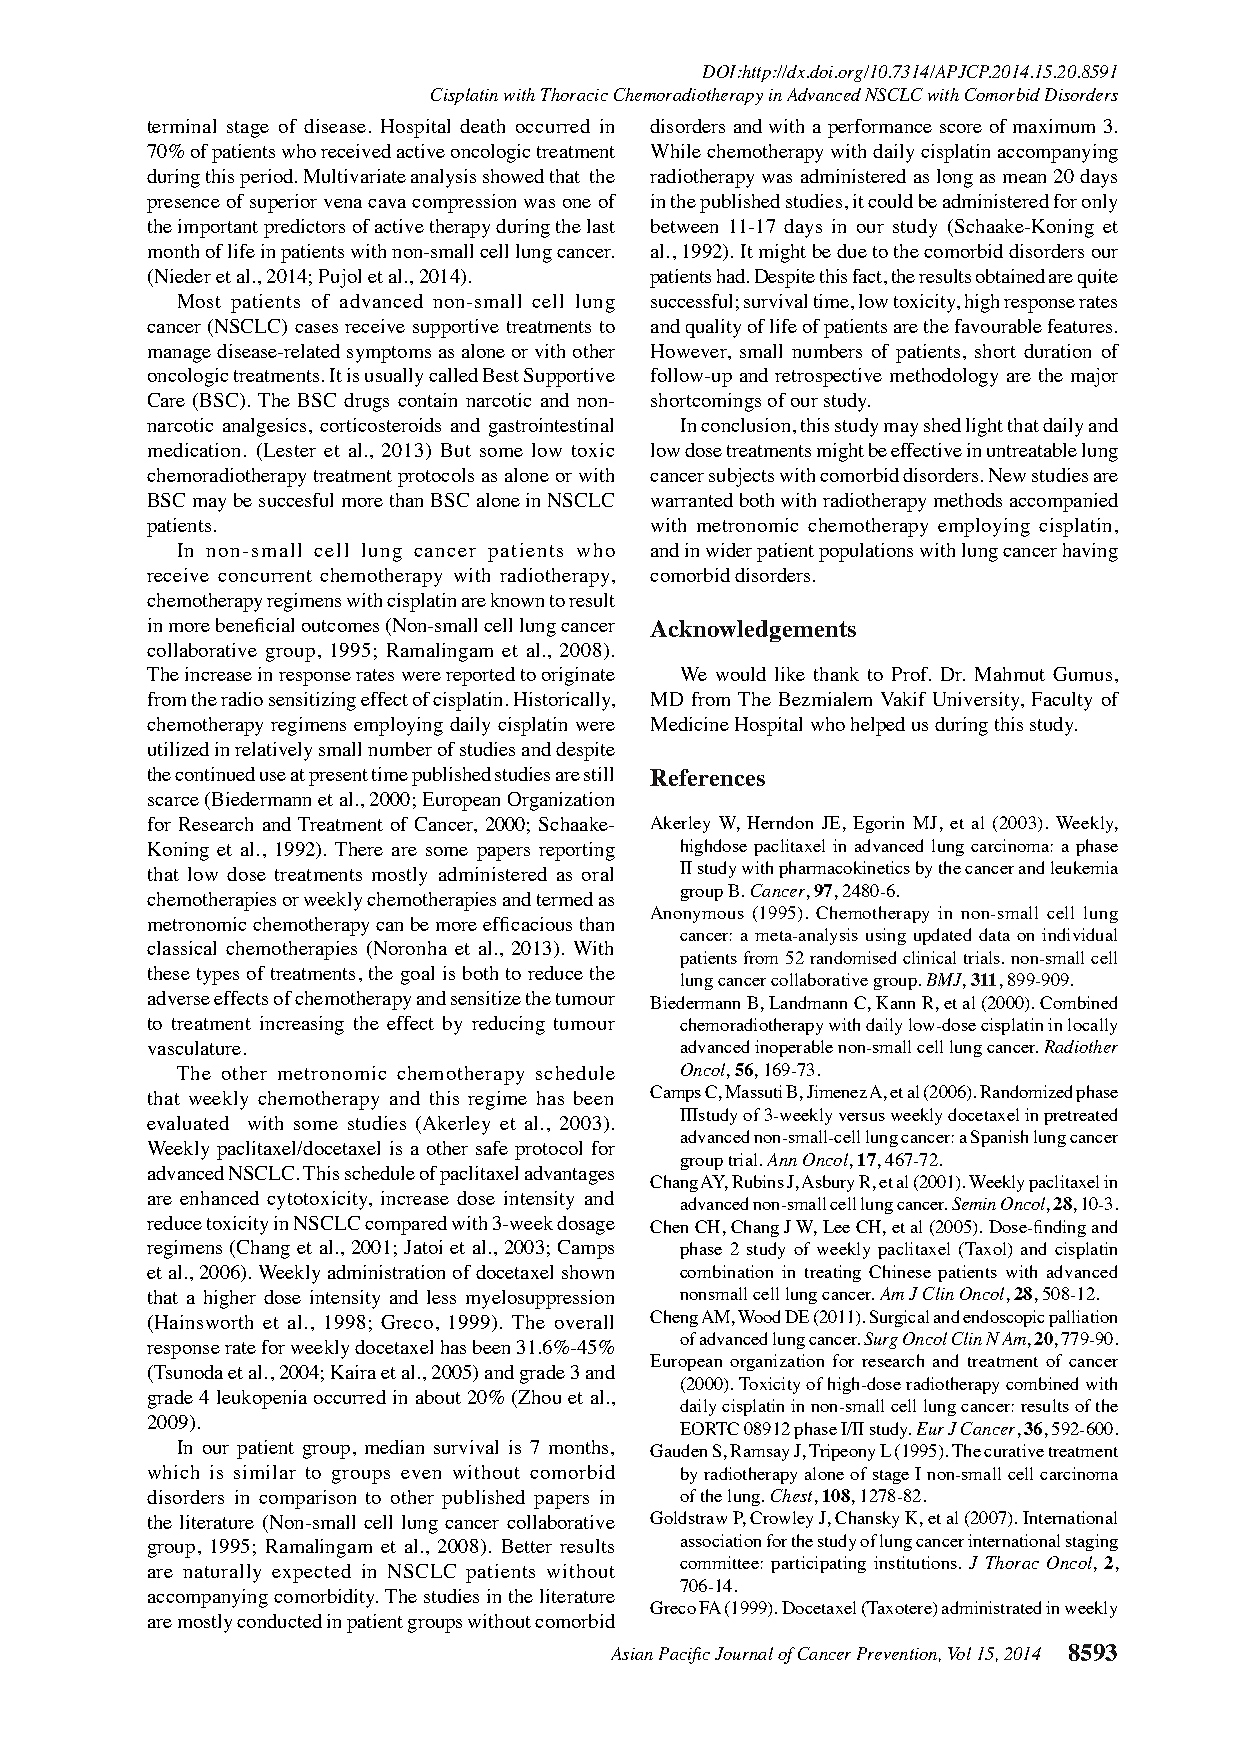 The height and width of the document is (1748, 1236). I want to click on conducted, so click(279, 1621).
